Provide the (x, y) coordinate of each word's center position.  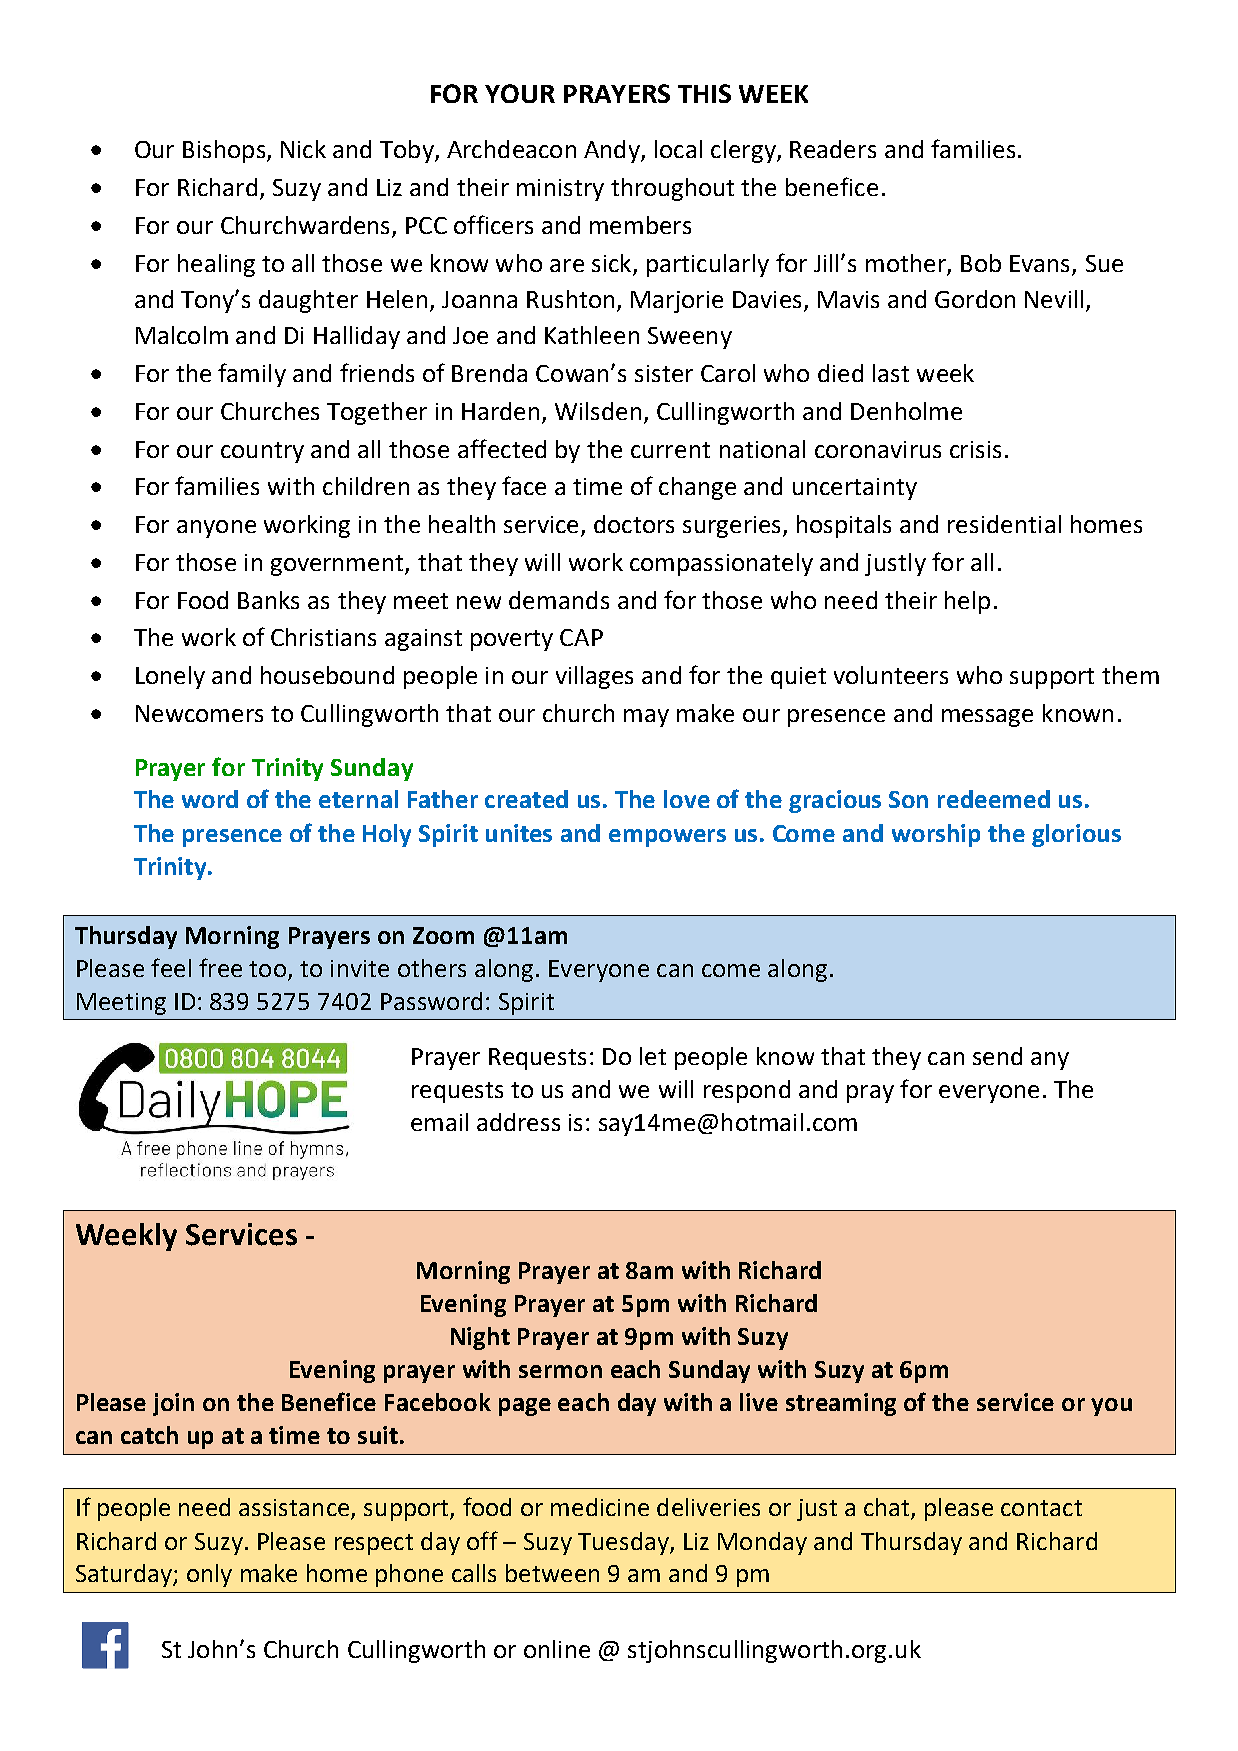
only (209, 1575)
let (653, 1056)
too (267, 969)
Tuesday (624, 1543)
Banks (268, 600)
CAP (581, 637)
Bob (981, 263)
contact (1041, 1508)
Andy (613, 151)
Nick (303, 149)
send (997, 1056)
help (967, 602)
